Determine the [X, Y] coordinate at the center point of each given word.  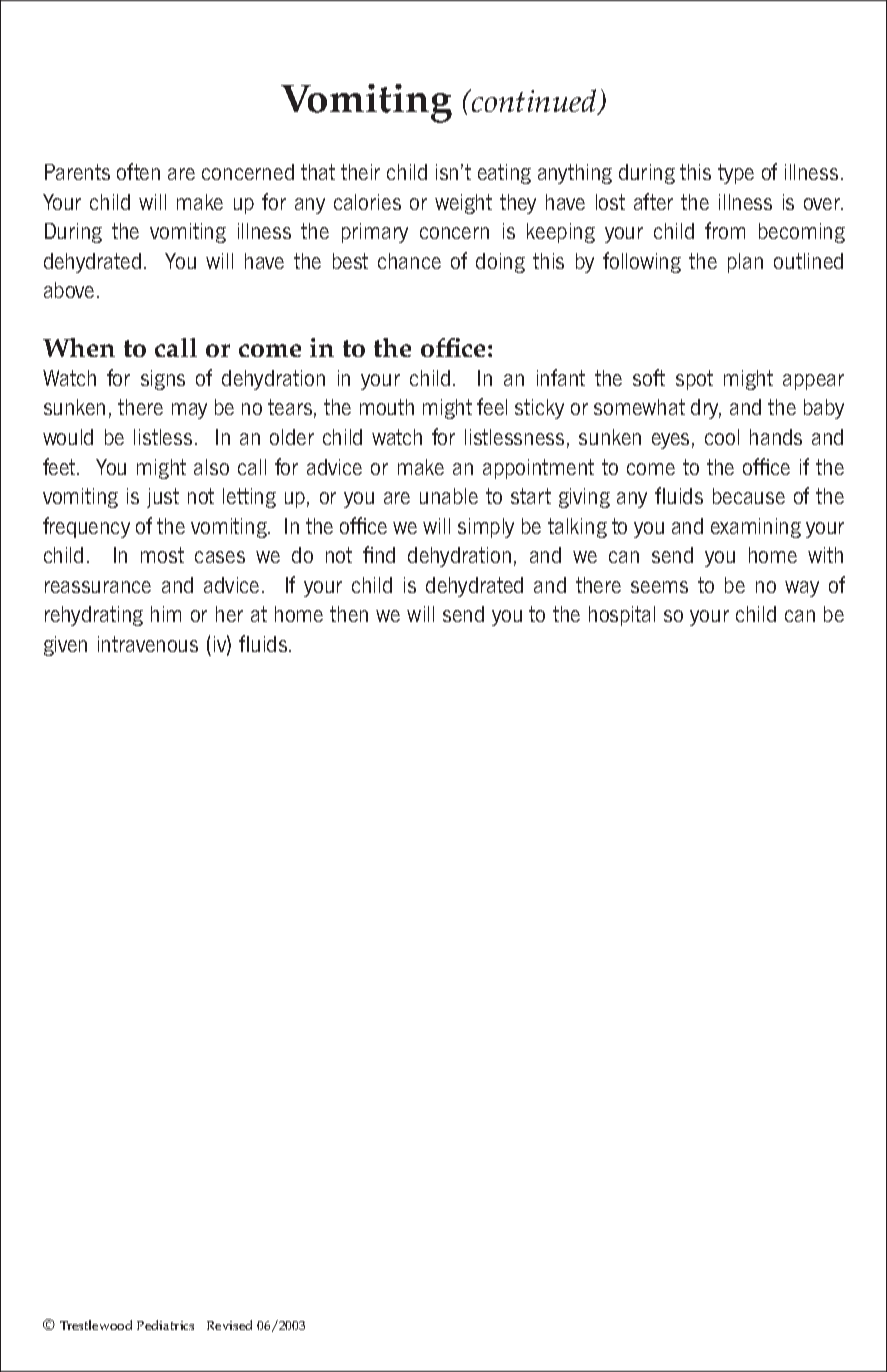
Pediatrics [165, 1325]
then [349, 614]
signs [163, 380]
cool [722, 437]
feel [492, 406]
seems [659, 587]
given [65, 646]
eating [504, 174]
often [138, 171]
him [166, 614]
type [736, 174]
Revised [229, 1325]
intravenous [148, 644]
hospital [622, 616]
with [825, 555]
